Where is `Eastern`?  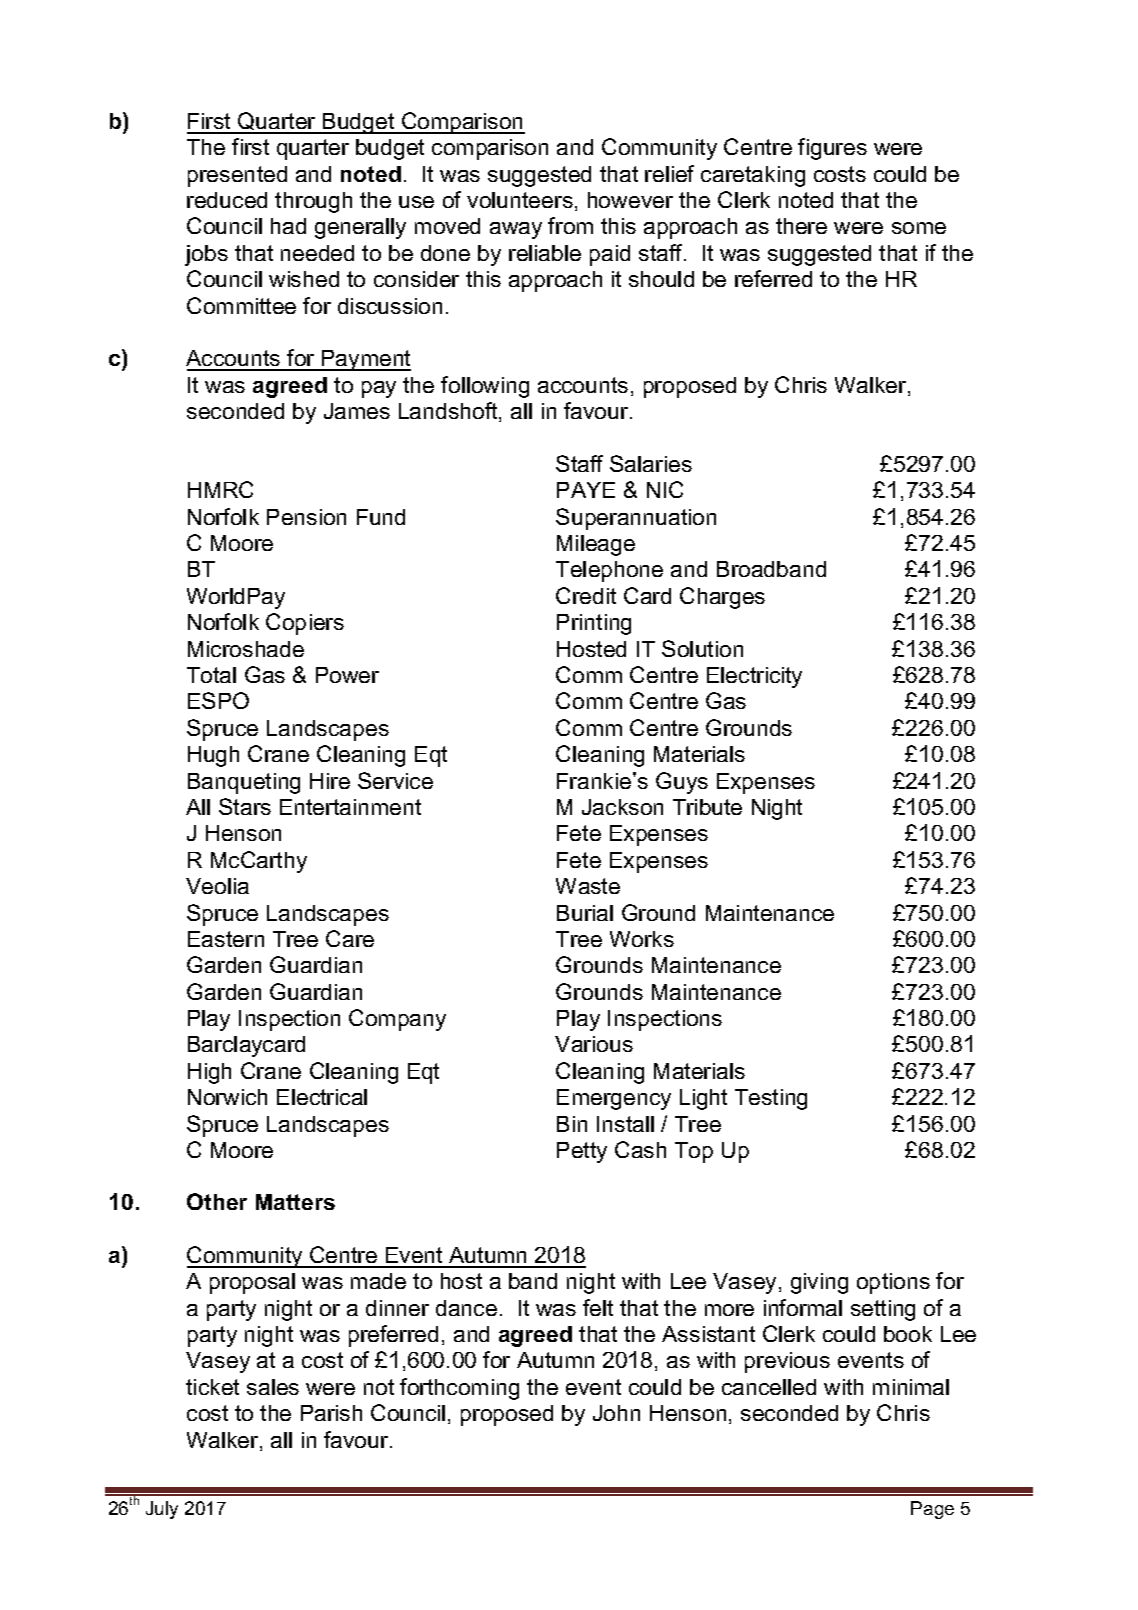 Eastern is located at coordinates (226, 939).
